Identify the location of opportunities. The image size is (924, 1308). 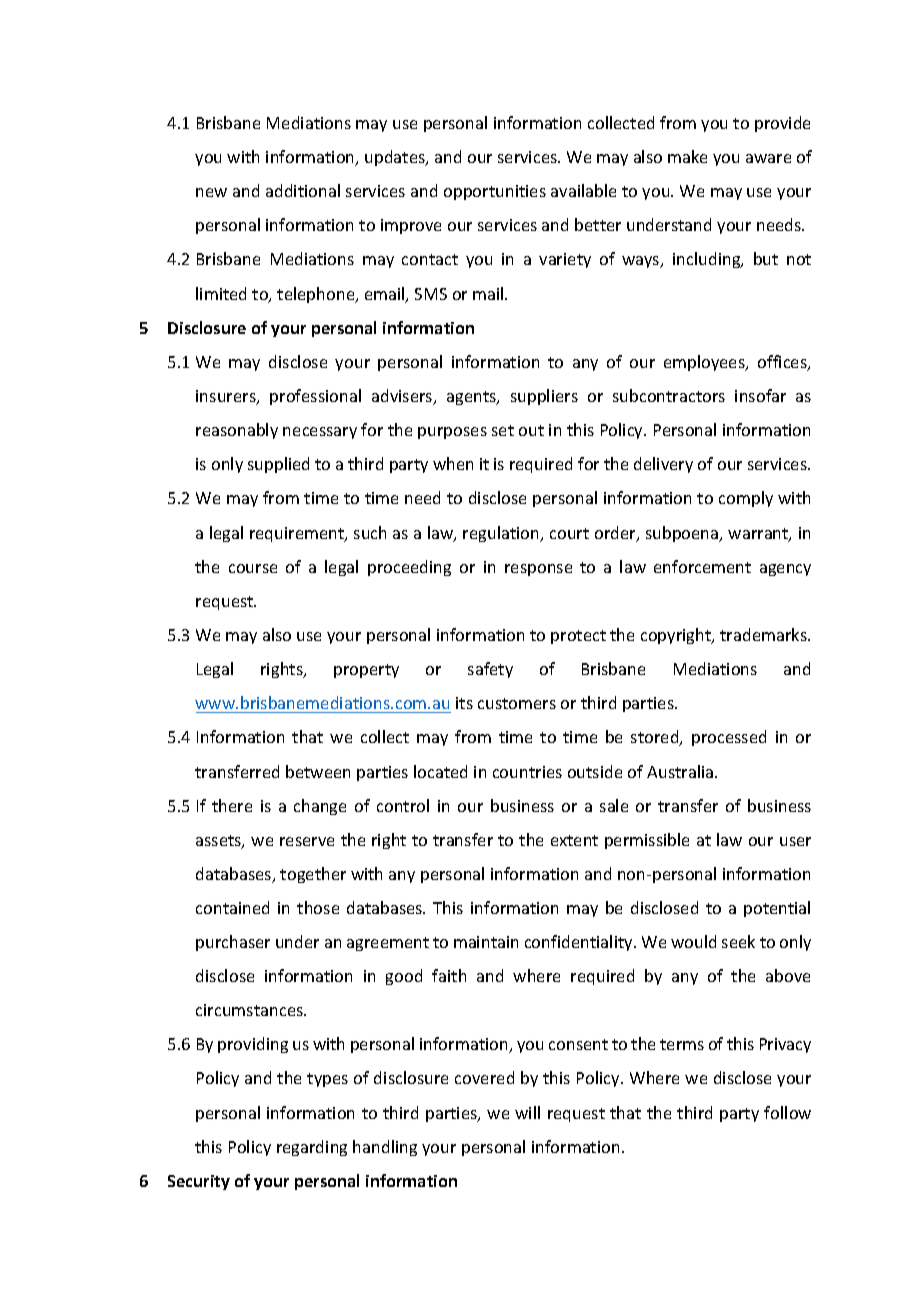
(495, 192).
